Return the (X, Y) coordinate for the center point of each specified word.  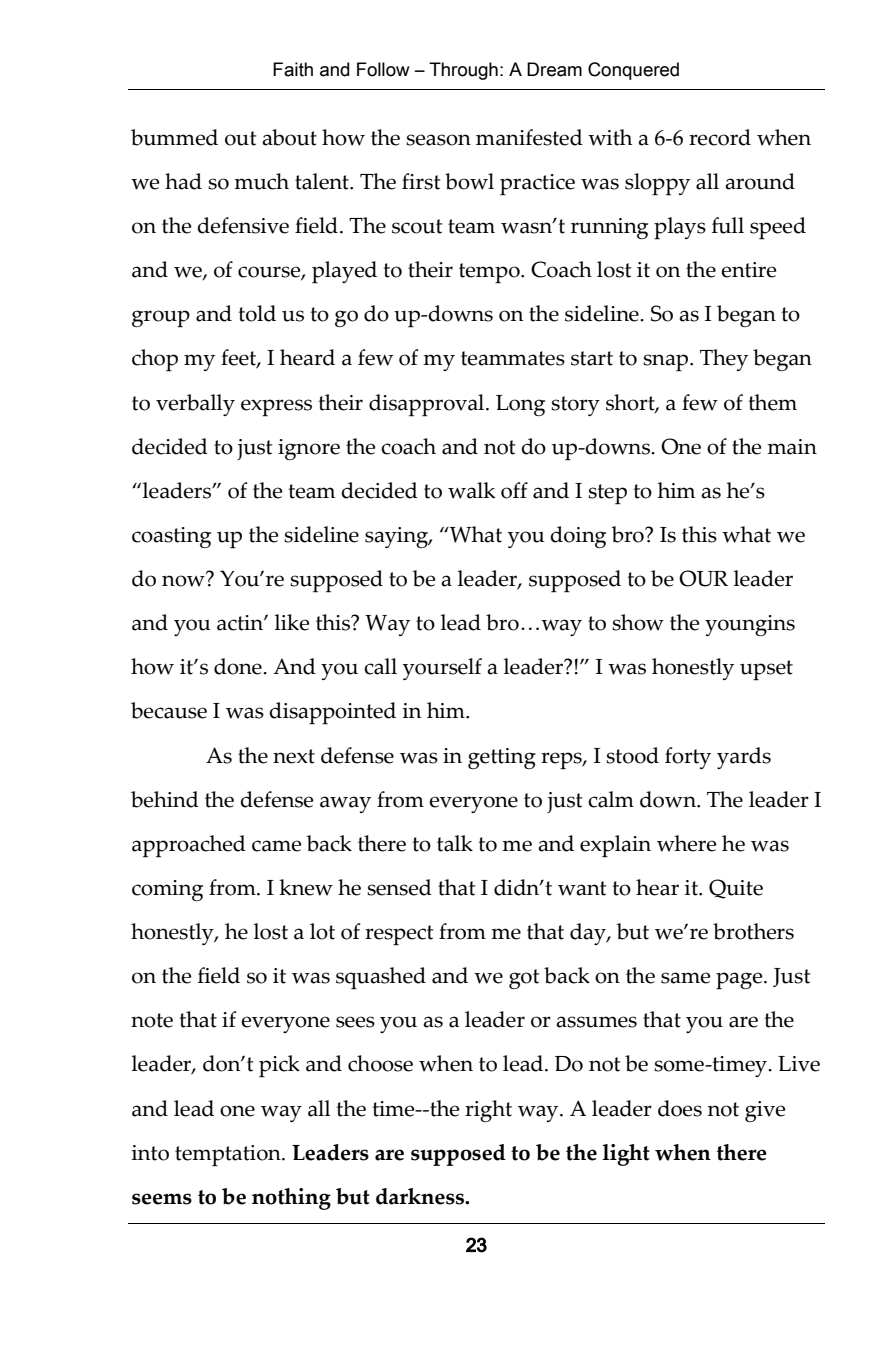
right (488, 1111)
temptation (229, 1156)
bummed (174, 137)
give (765, 1111)
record (720, 137)
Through (463, 71)
